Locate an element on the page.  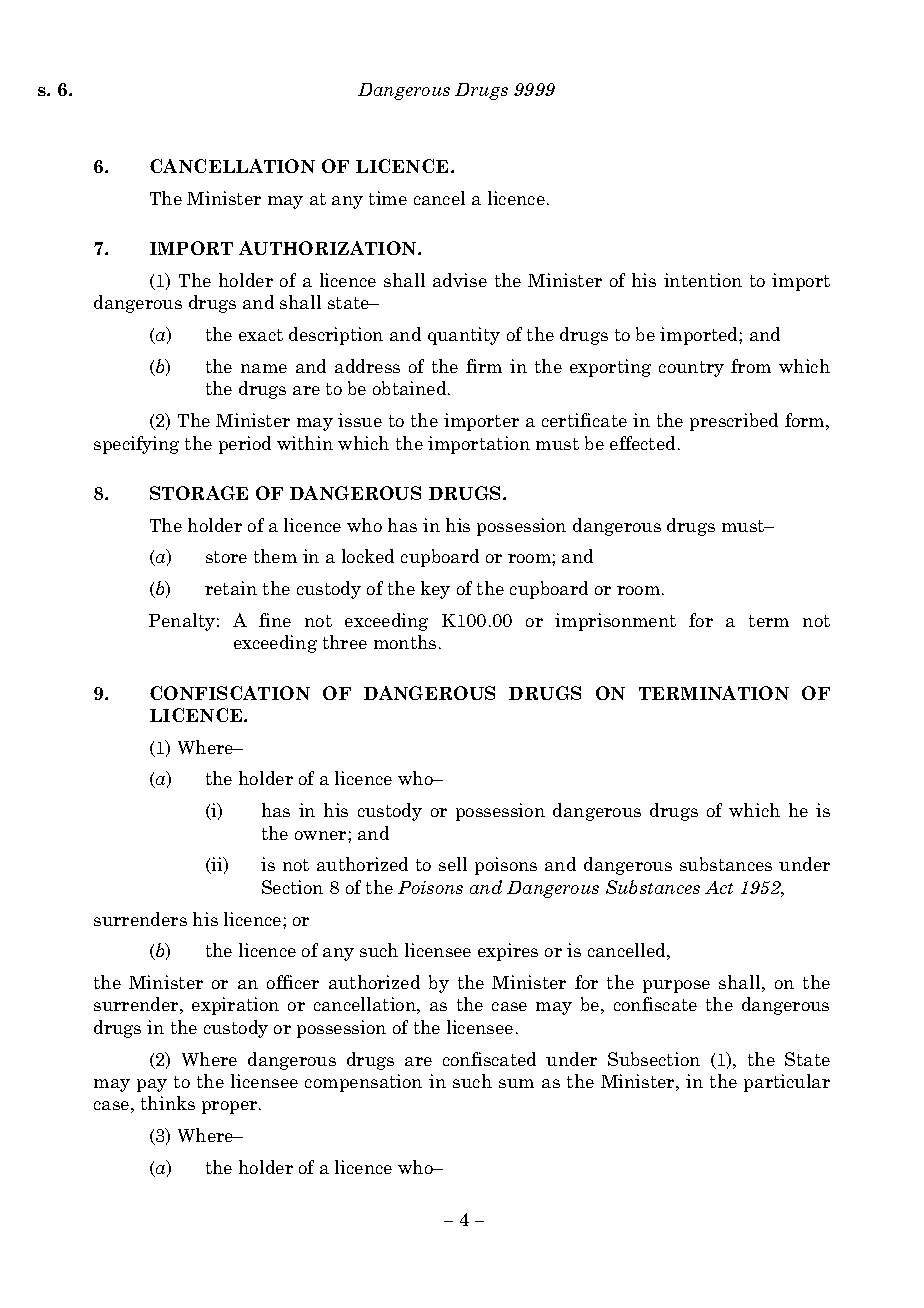
advise is located at coordinates (460, 280).
